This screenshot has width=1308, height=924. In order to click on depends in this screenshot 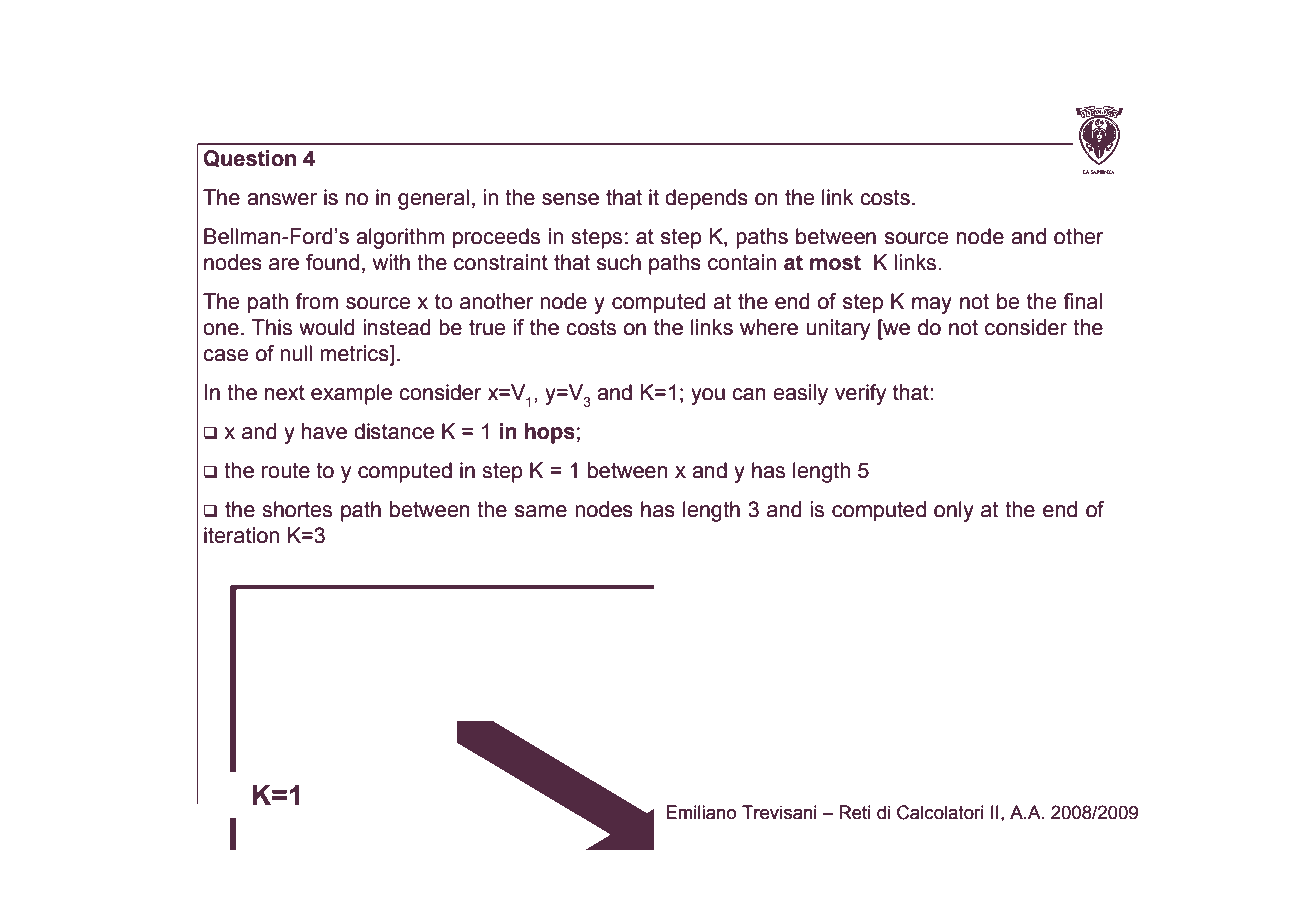, I will do `click(706, 199)`.
